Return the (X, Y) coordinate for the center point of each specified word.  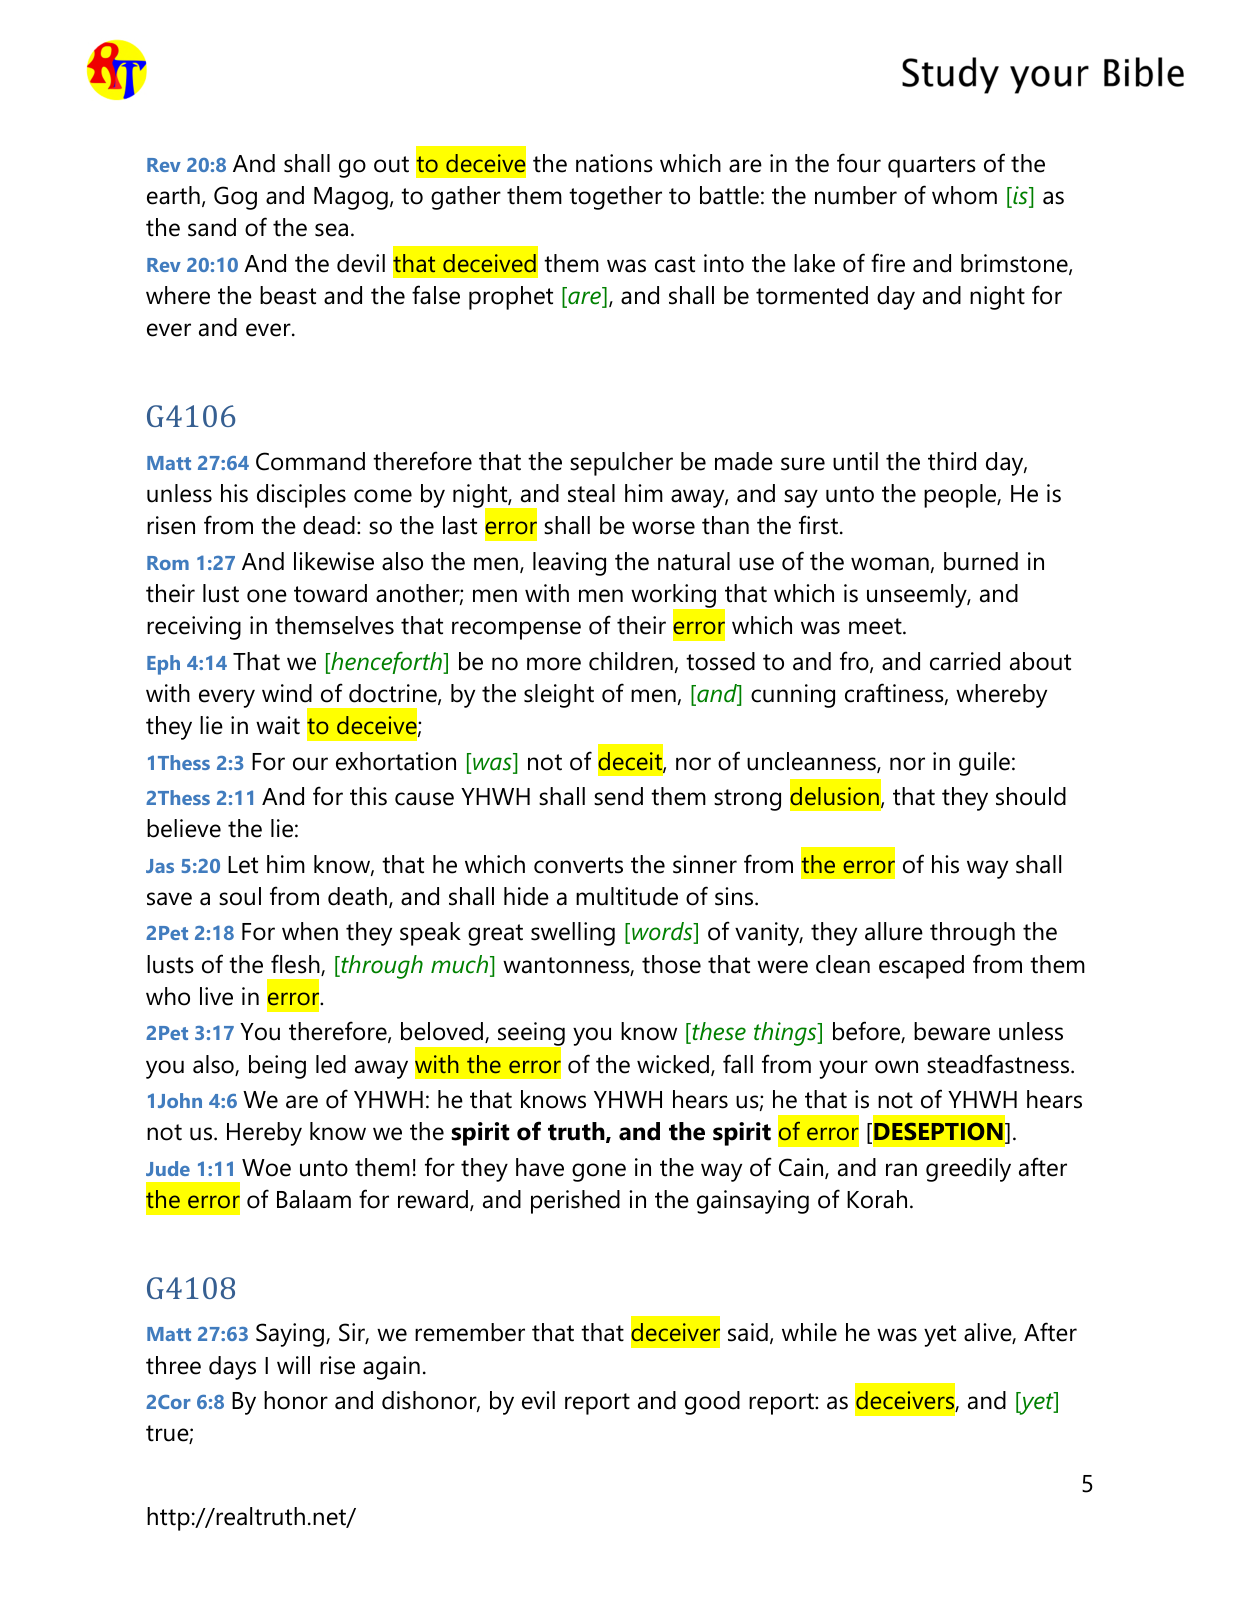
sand (212, 227)
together (615, 198)
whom (964, 195)
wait (278, 725)
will (293, 1365)
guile (984, 764)
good (712, 1403)
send (618, 796)
